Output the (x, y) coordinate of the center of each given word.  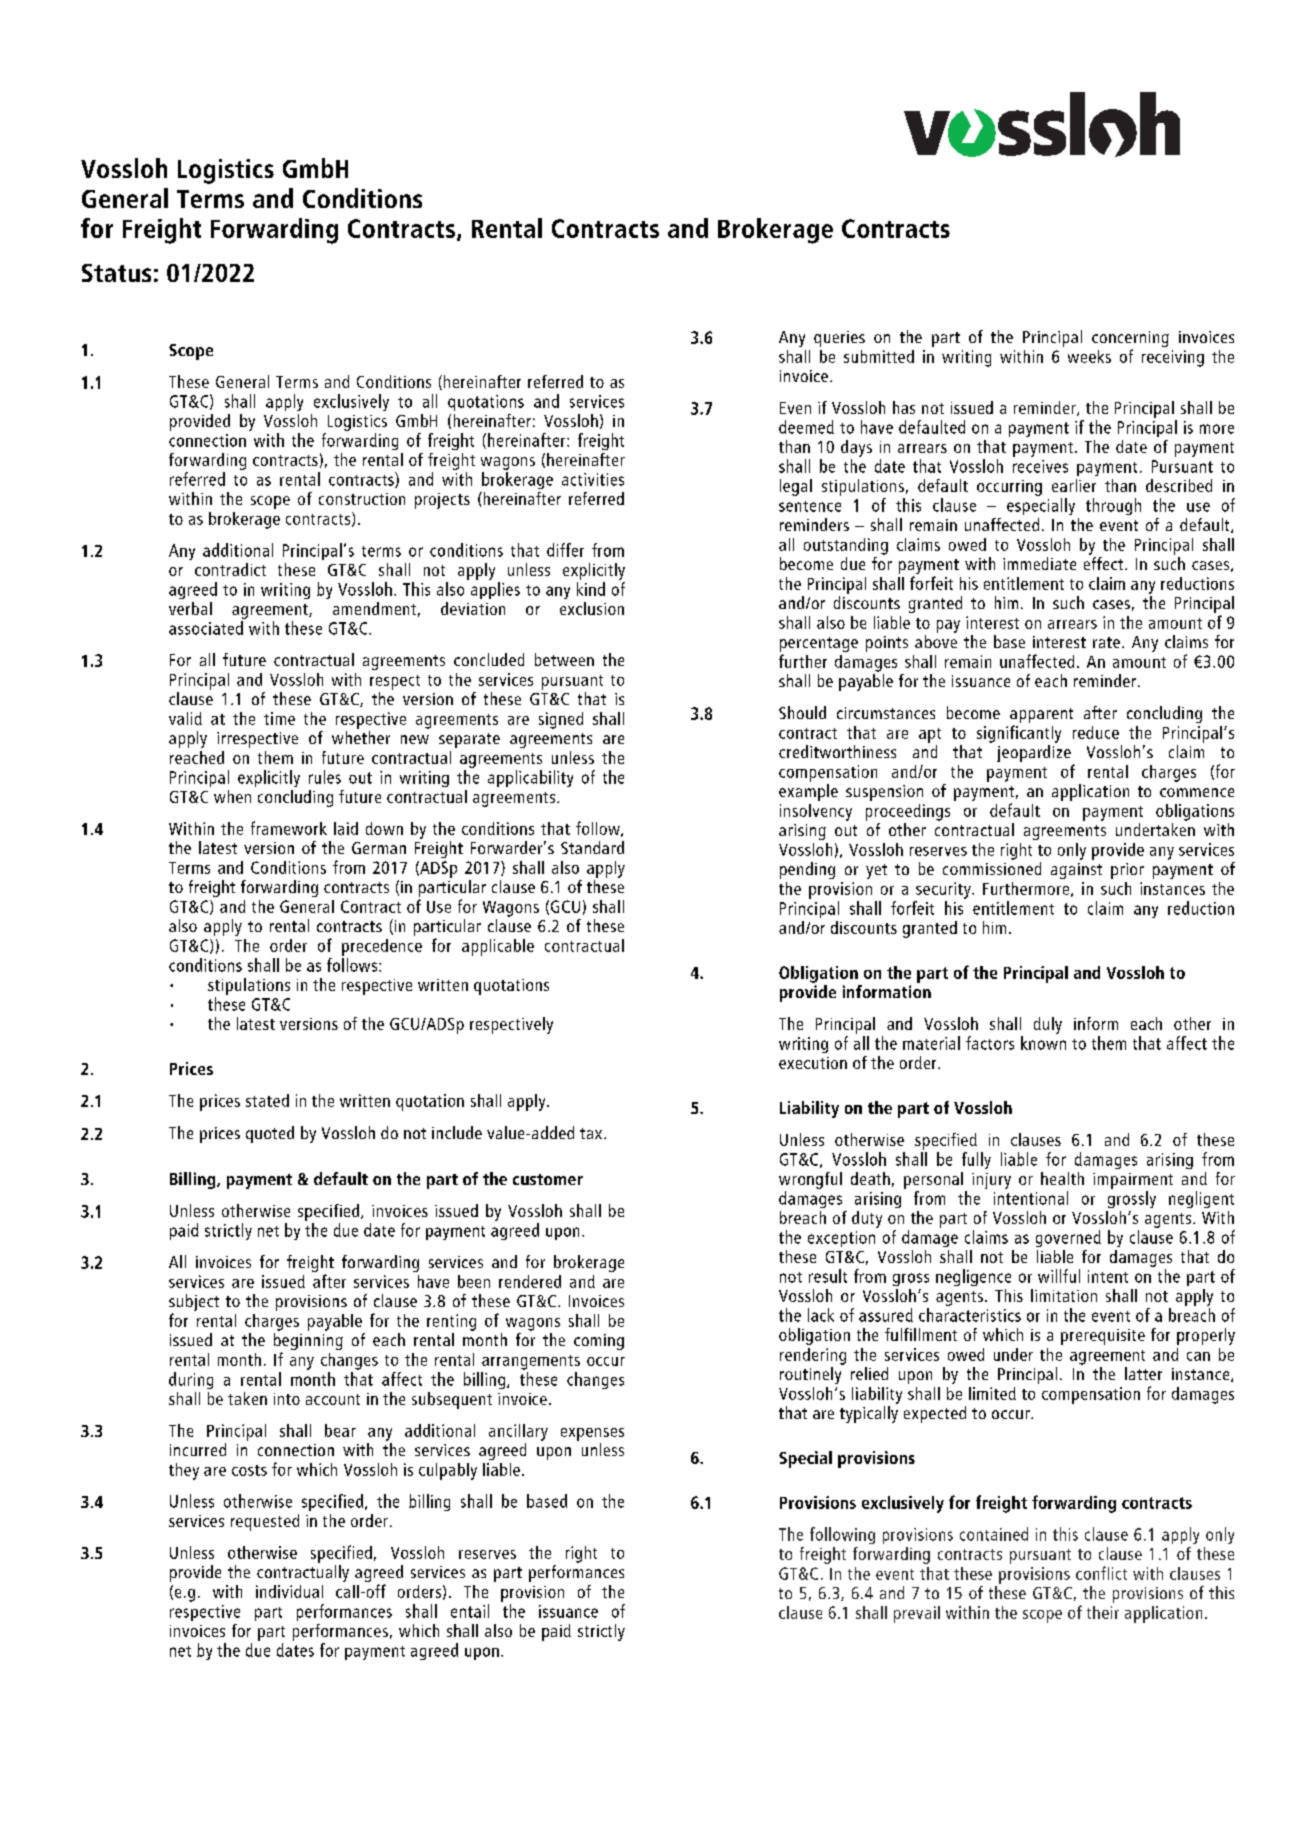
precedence (382, 947)
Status (116, 273)
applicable (498, 947)
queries (839, 339)
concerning (1130, 339)
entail (470, 1611)
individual (289, 1591)
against (1076, 871)
